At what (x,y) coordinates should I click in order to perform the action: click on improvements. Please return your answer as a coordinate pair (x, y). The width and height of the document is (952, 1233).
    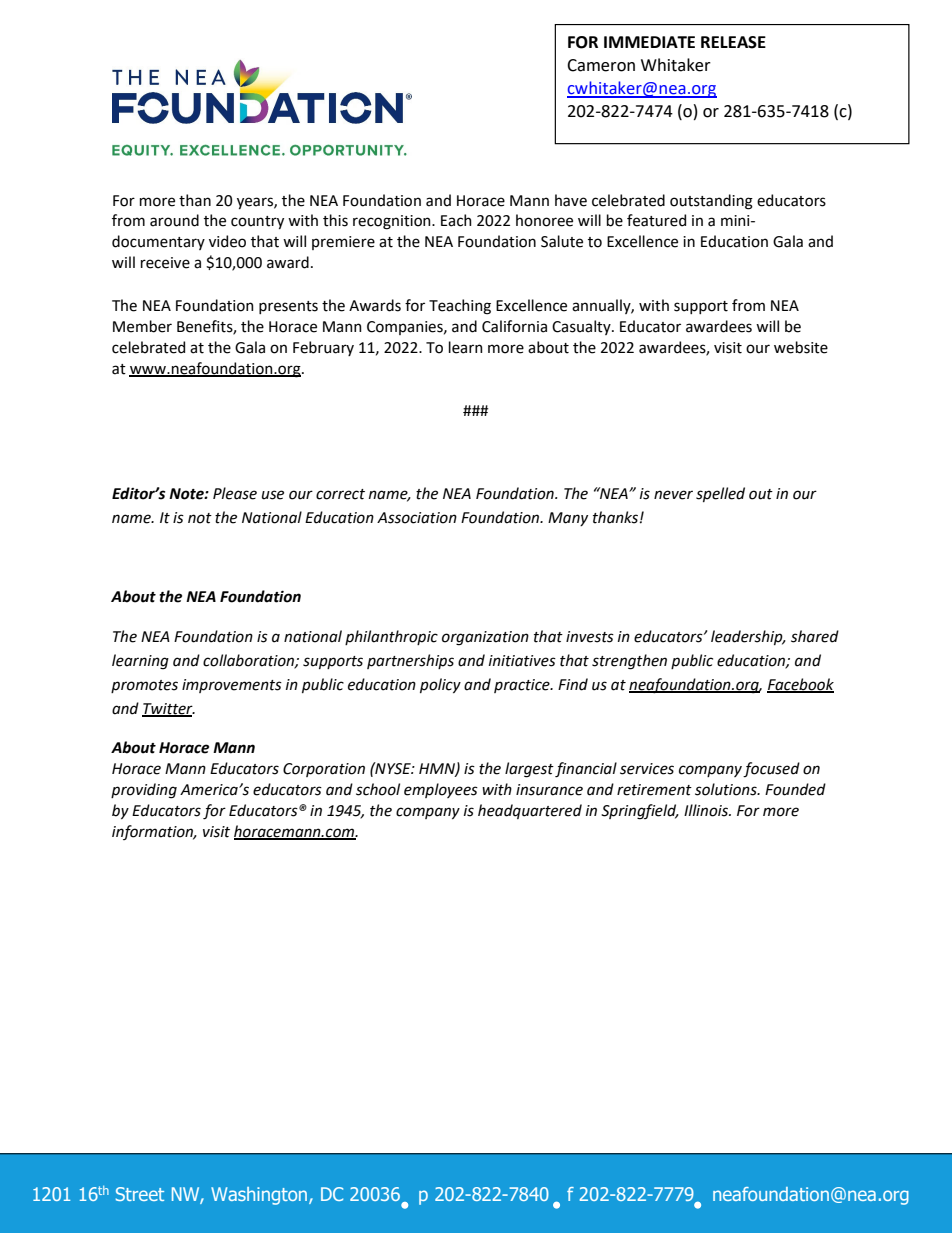
    Looking at the image, I should click on (232, 686).
